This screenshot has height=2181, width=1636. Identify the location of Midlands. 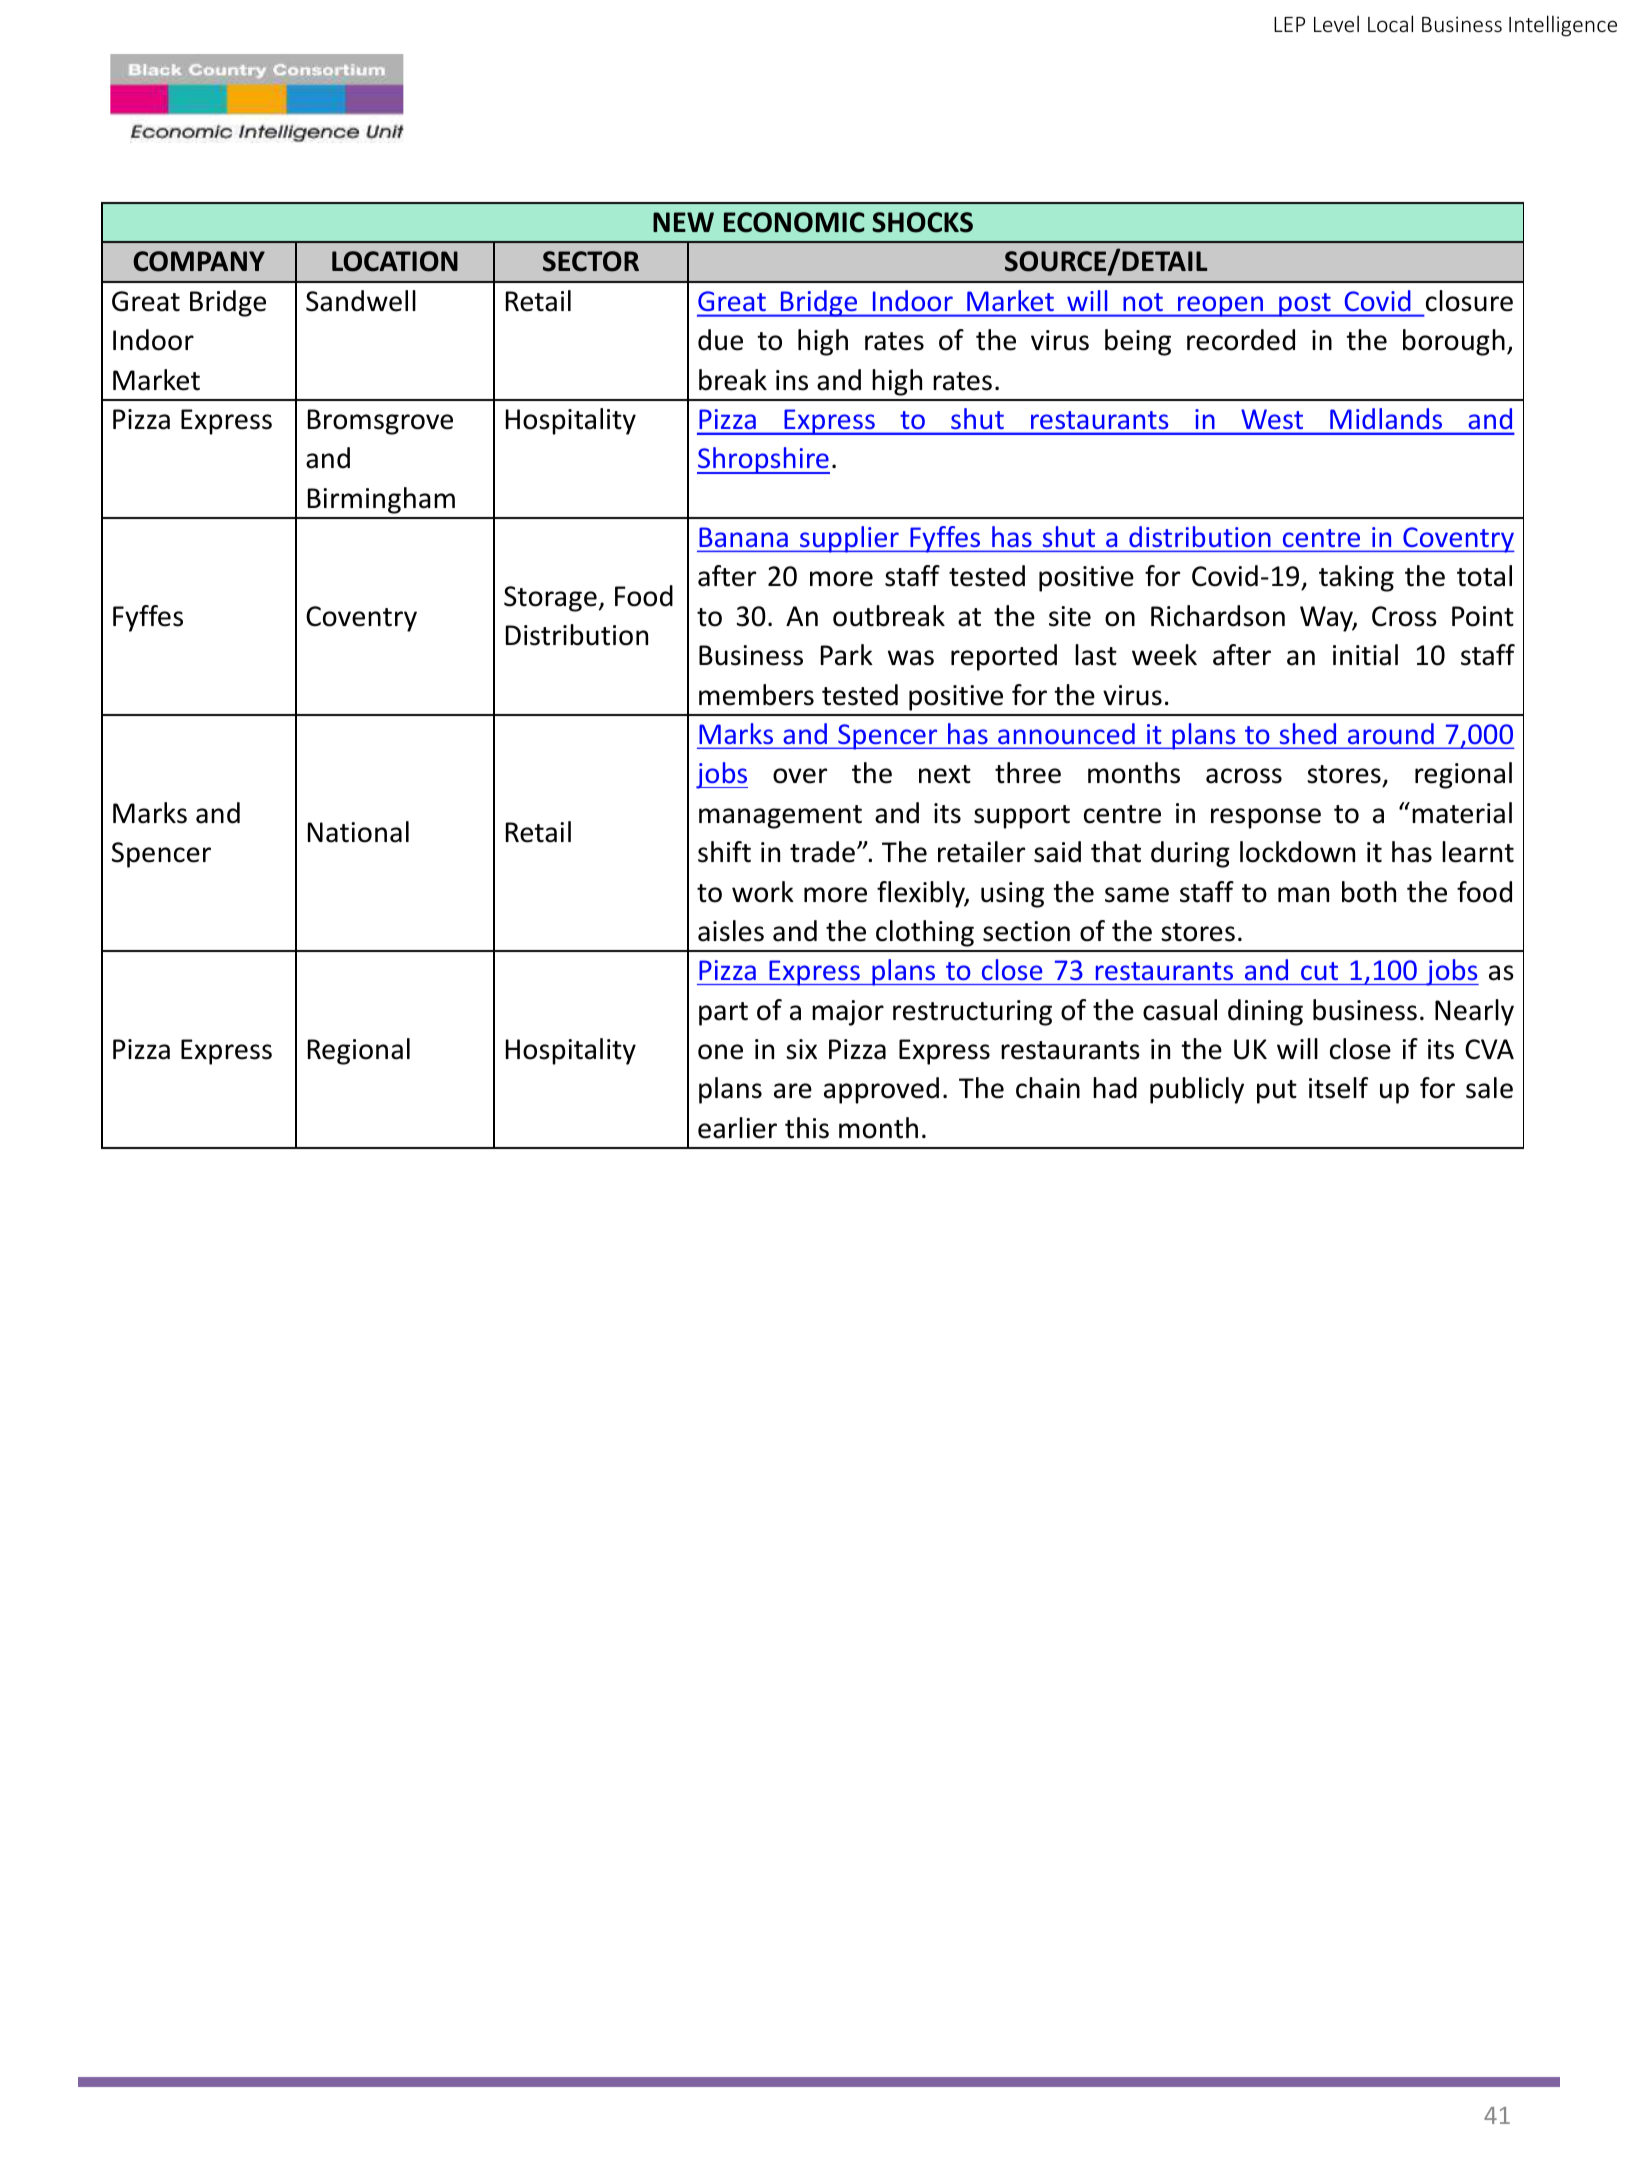
(1386, 418).
